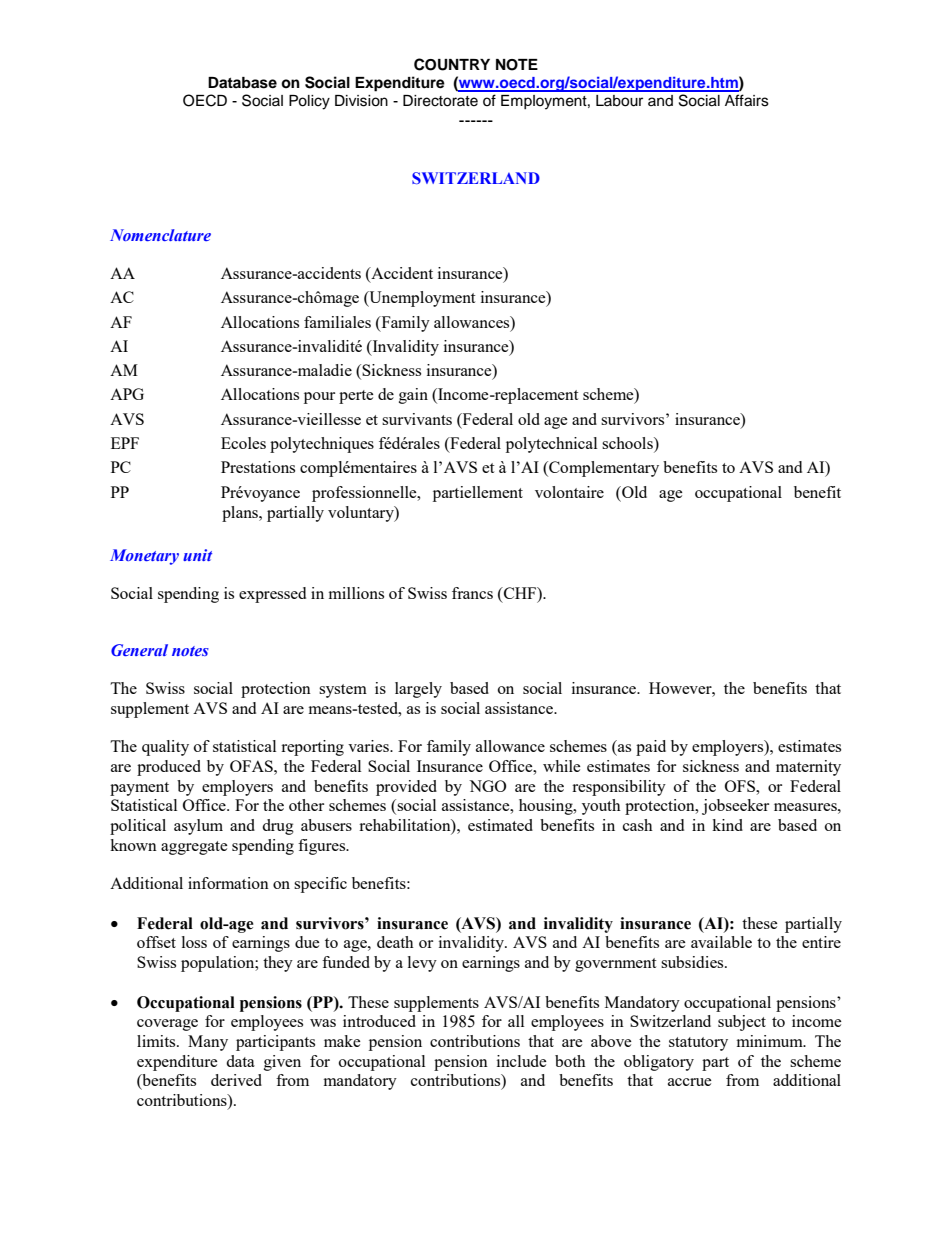 This page has height=1233, width=952. Describe the element at coordinates (522, 1061) in the page. I see `include` at that location.
